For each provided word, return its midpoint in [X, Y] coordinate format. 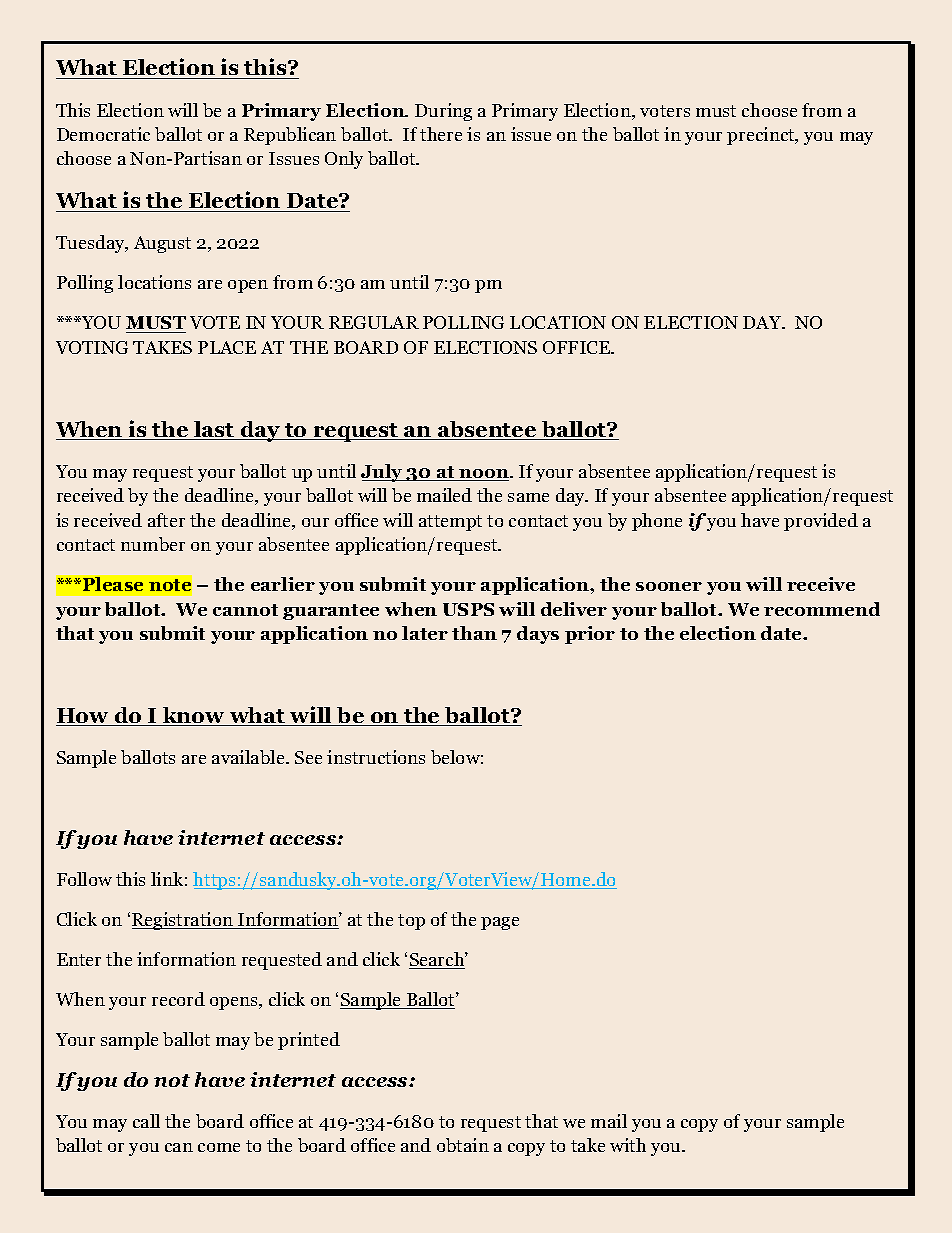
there [441, 134]
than [474, 633]
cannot [245, 610]
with [628, 1145]
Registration [183, 921]
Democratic [103, 134]
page [500, 923]
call [146, 1121]
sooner [669, 586]
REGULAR [374, 322]
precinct [762, 136]
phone [657, 522]
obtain [463, 1145]
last [214, 430]
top [411, 922]
